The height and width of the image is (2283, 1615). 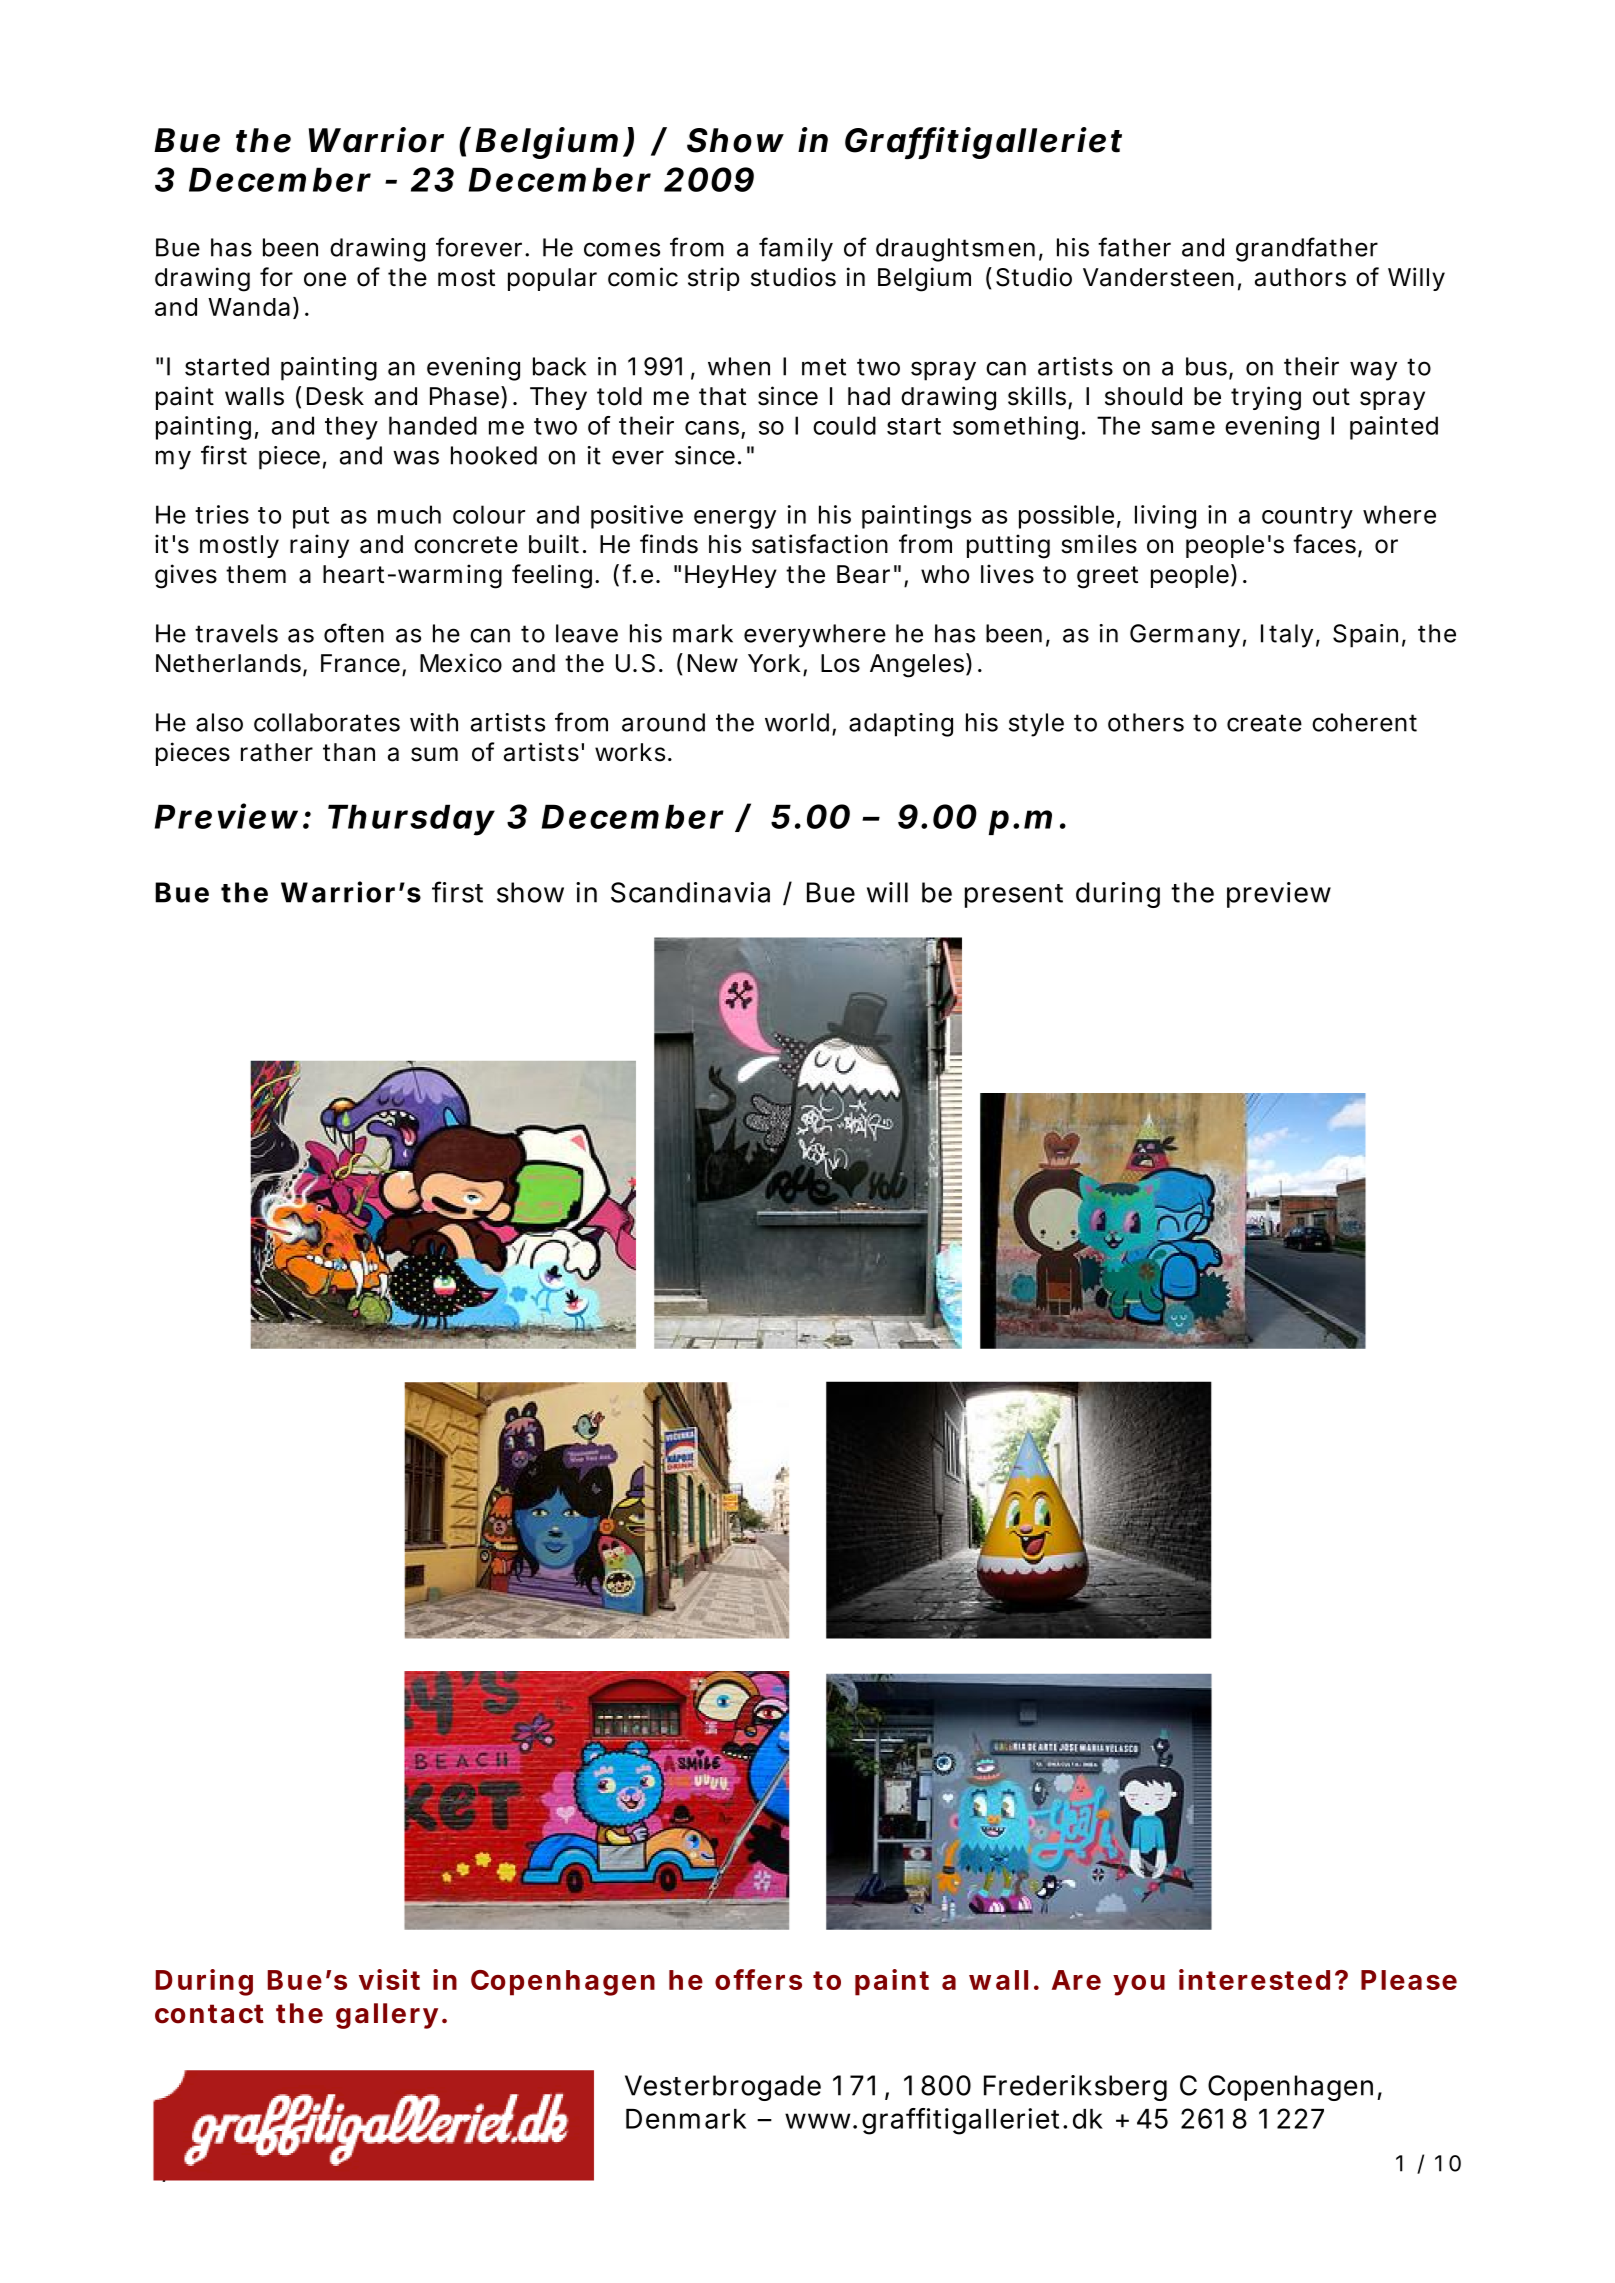 What do you see at coordinates (917, 666) in the image?
I see `Angeles` at bounding box center [917, 666].
